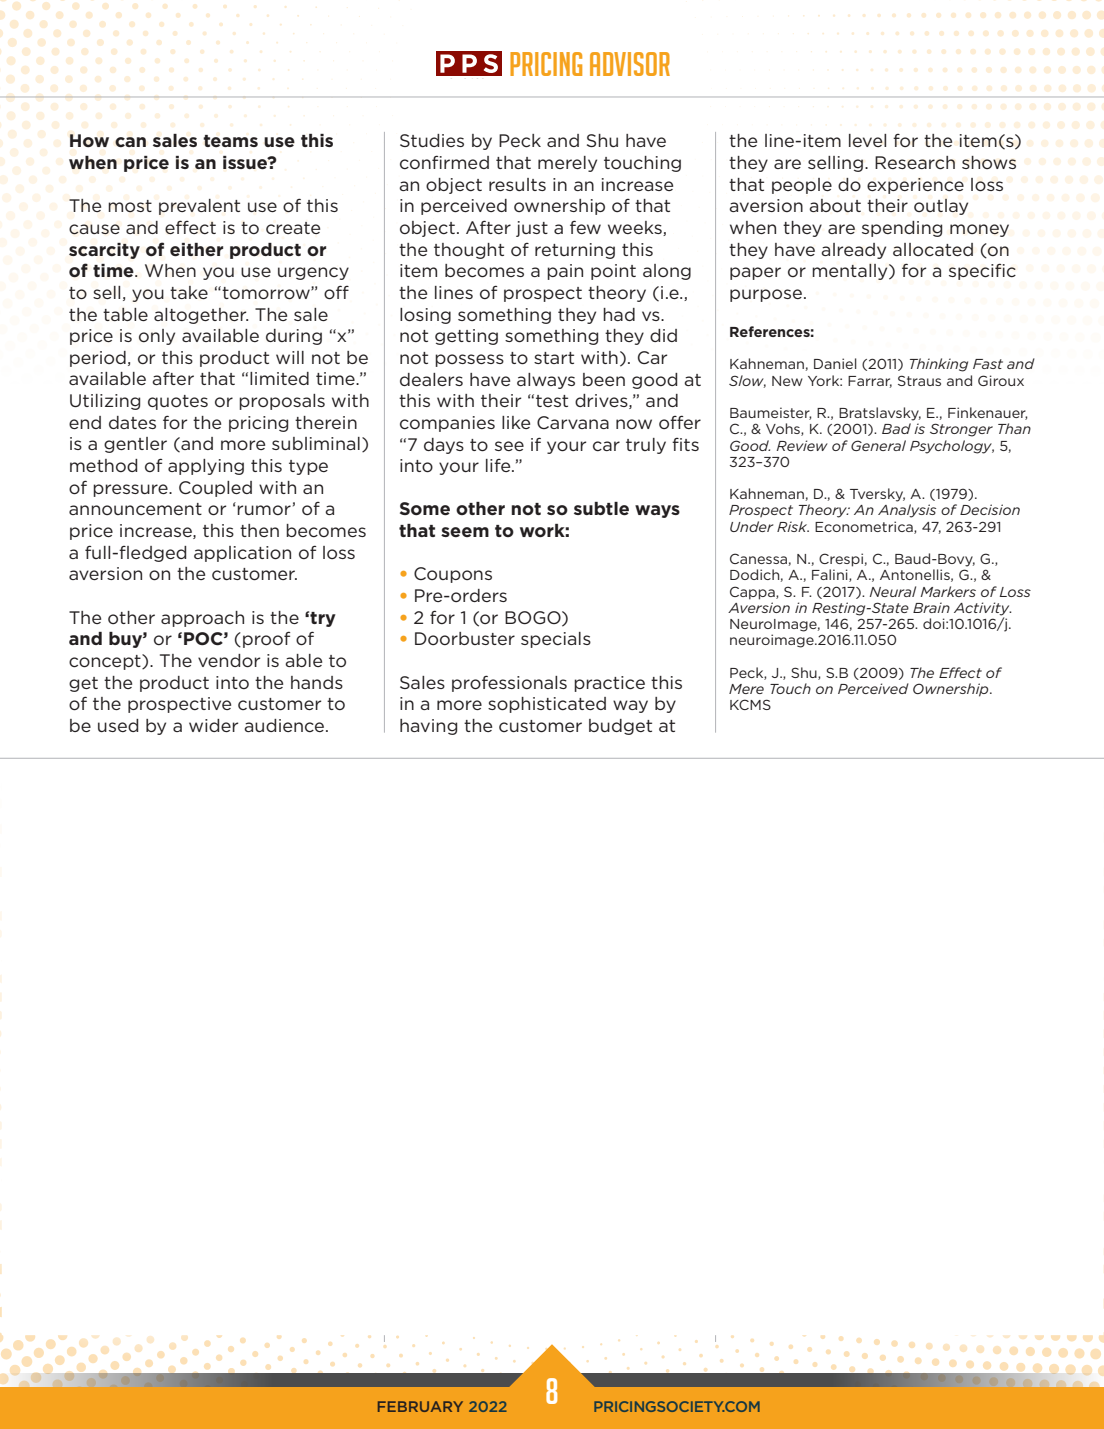 The height and width of the document is (1429, 1104). What do you see at coordinates (867, 140) in the document?
I see `level` at bounding box center [867, 140].
